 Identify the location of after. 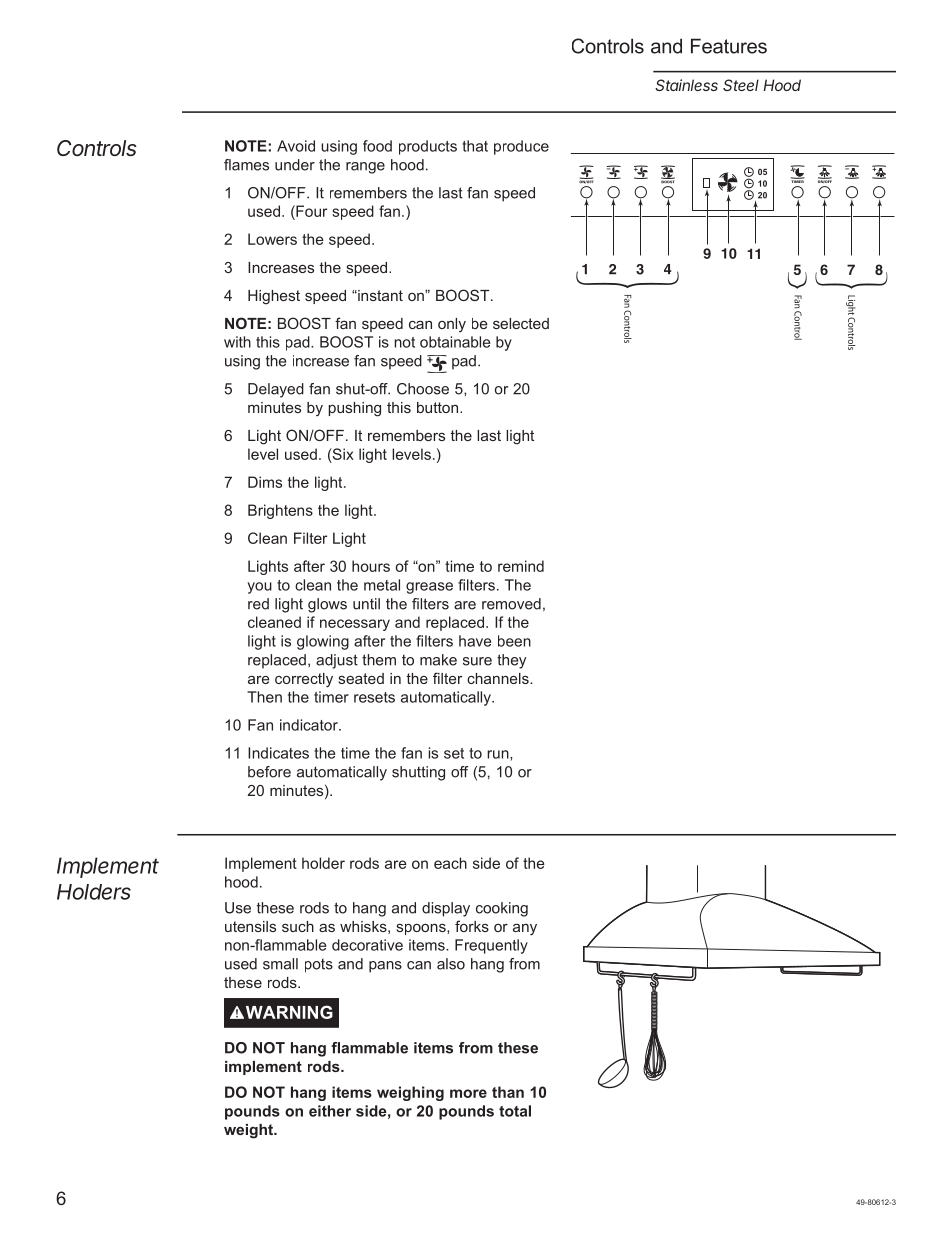
(309, 566).
